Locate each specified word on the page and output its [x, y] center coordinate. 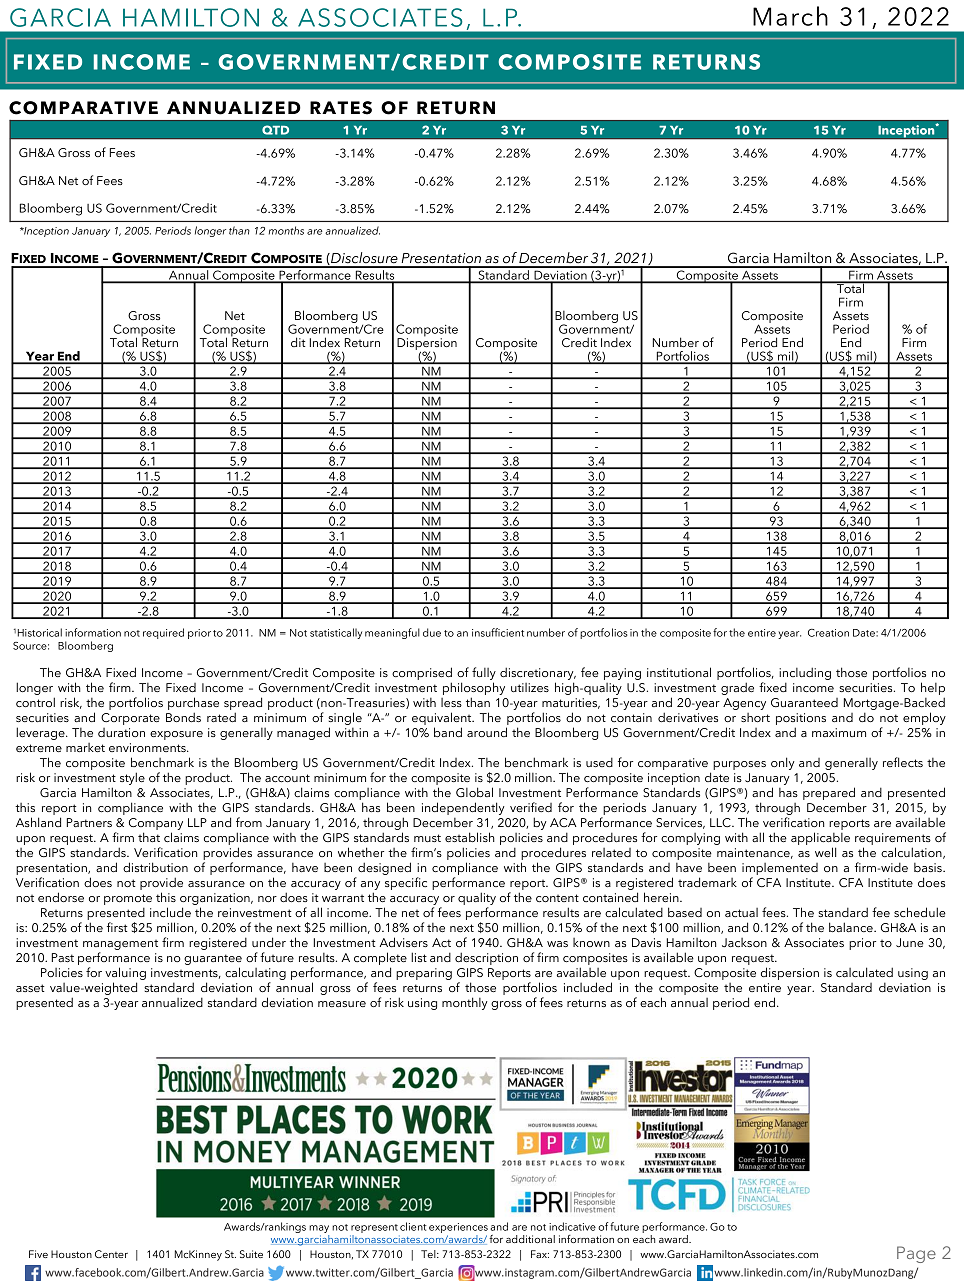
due [432, 632]
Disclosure [363, 258]
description [486, 958]
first [117, 927]
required [163, 633]
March [790, 16]
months [286, 230]
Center [111, 1254]
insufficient [498, 632]
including [805, 675]
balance [852, 927]
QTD [275, 130]
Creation [828, 633]
